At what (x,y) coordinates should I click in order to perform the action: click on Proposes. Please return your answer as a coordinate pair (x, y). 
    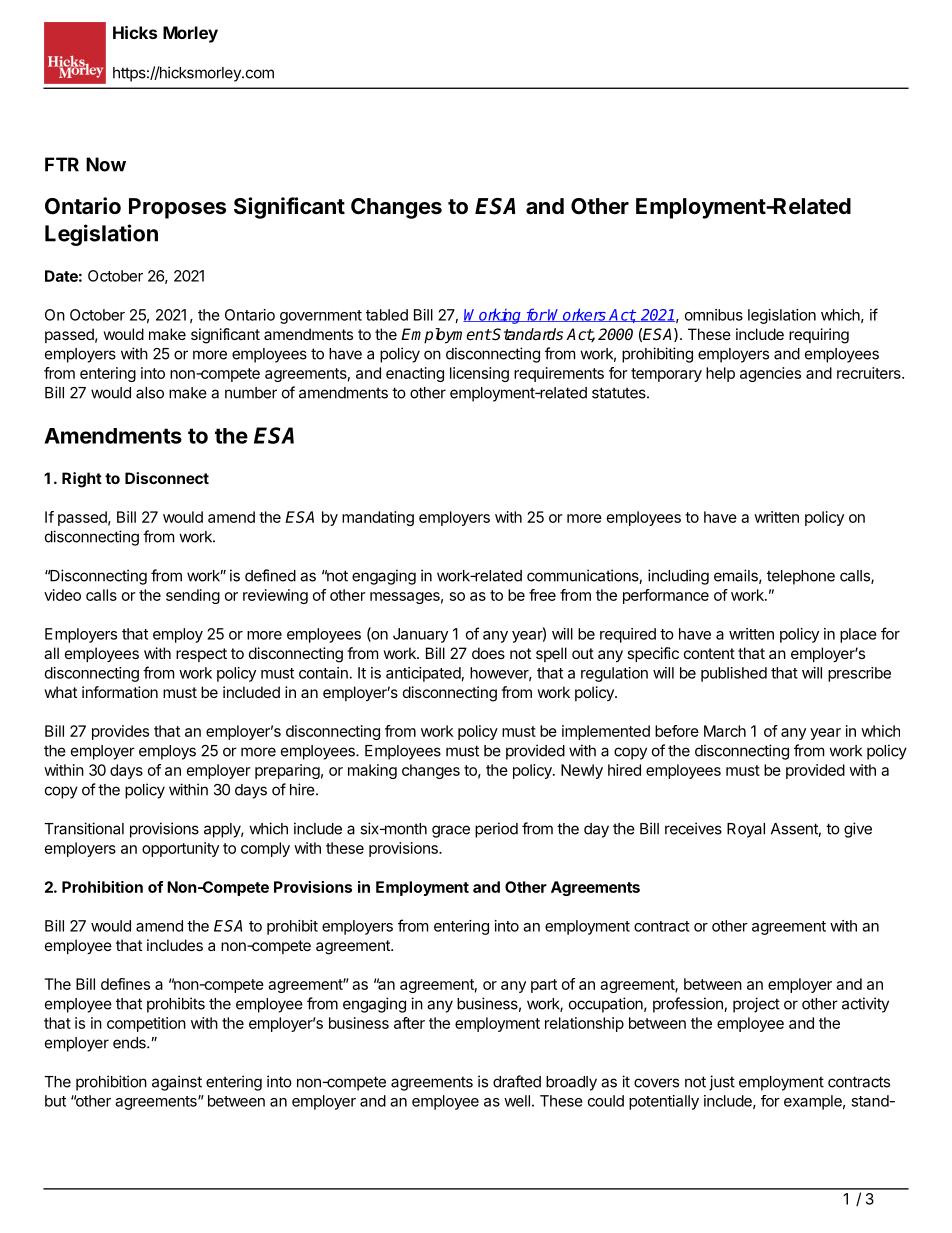
    Looking at the image, I should click on (177, 208).
